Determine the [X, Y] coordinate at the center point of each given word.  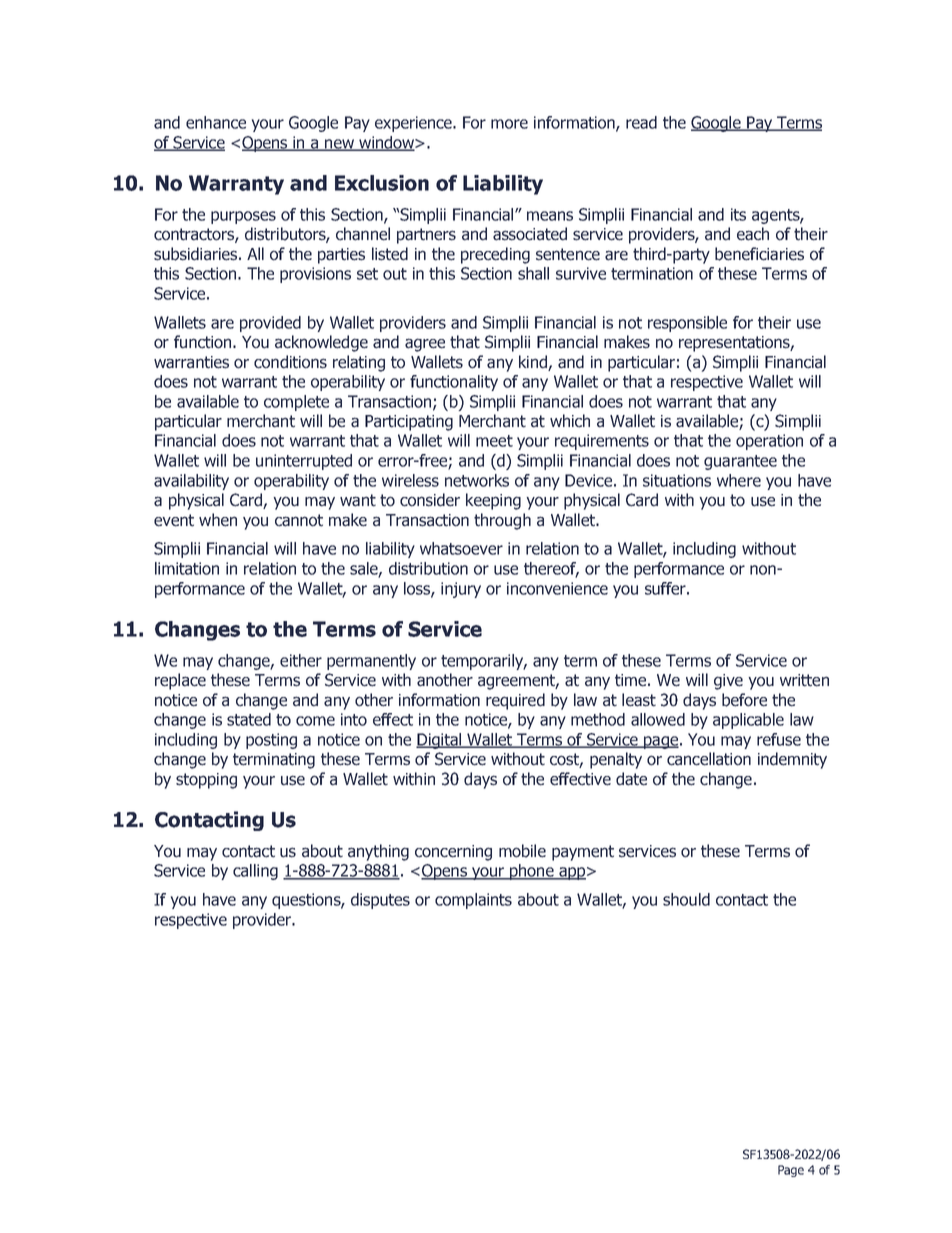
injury [461, 590]
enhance [216, 122]
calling [255, 872]
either [301, 660]
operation [769, 442]
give [728, 682]
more [509, 124]
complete [296, 403]
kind [534, 363]
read [641, 122]
